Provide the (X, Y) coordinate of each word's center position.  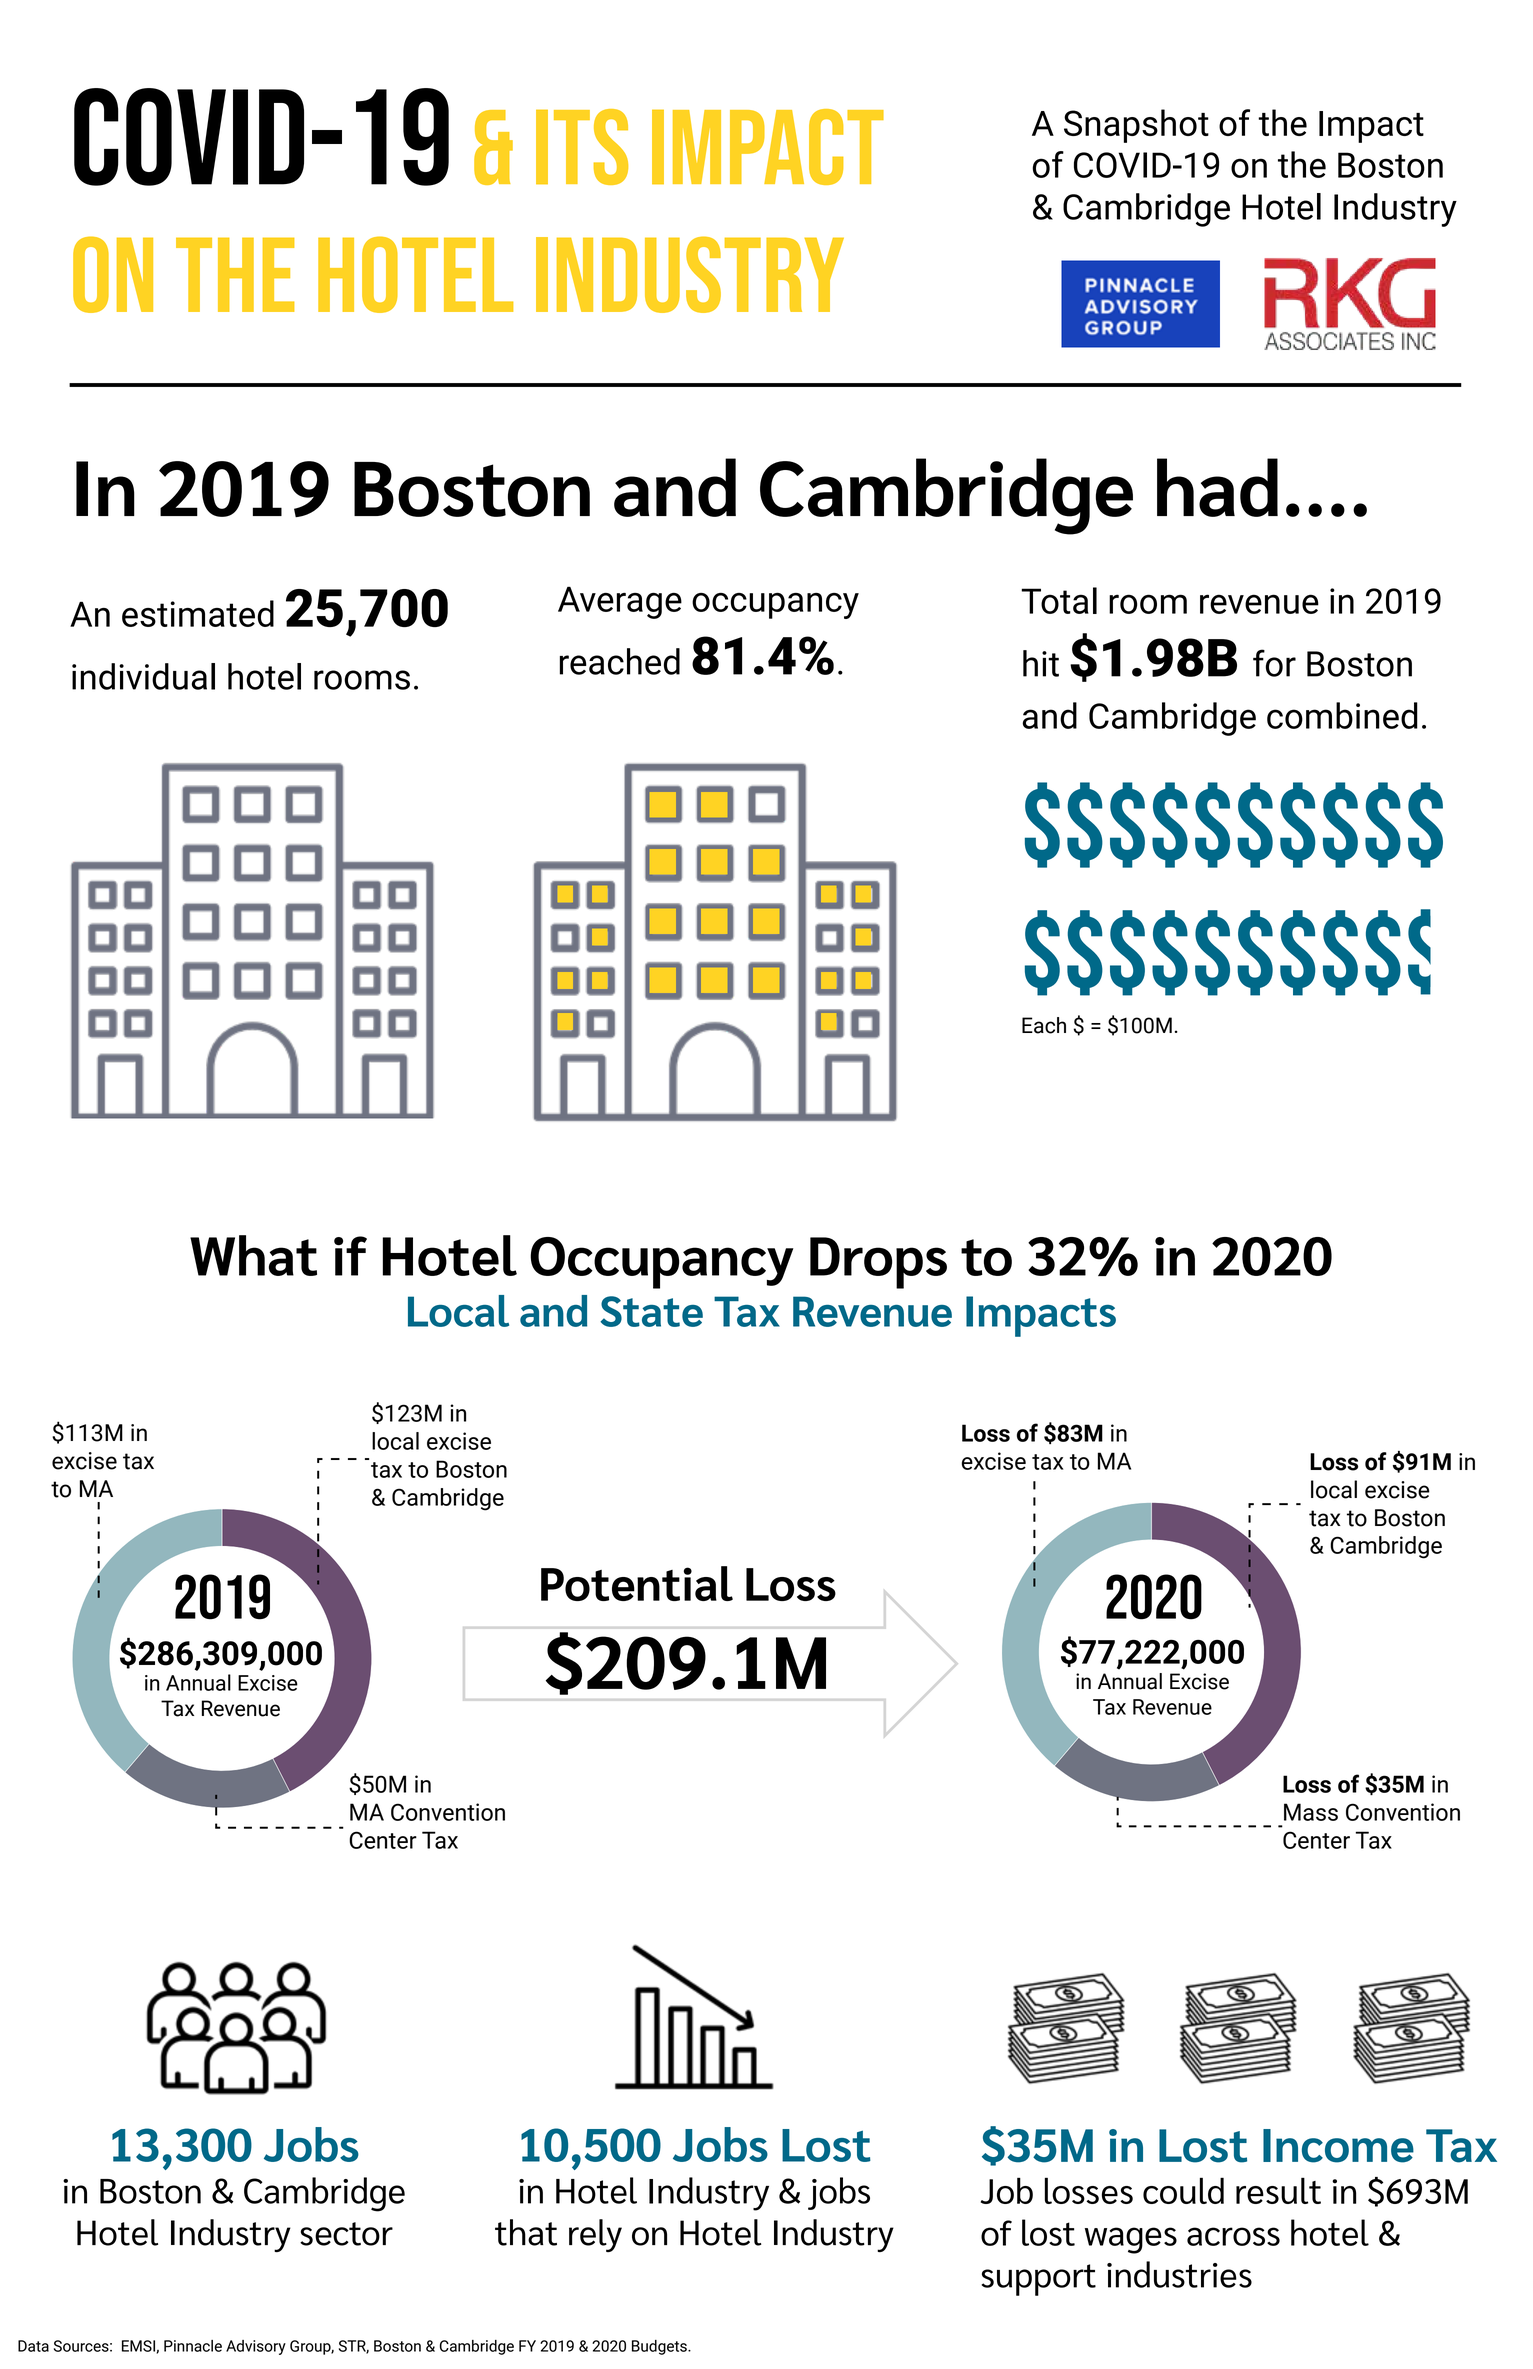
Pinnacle (193, 2346)
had (1217, 487)
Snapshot (1136, 126)
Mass (1311, 1812)
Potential (637, 1583)
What (253, 1255)
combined (1342, 715)
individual (143, 676)
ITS (582, 147)
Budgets (660, 2347)
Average (620, 602)
